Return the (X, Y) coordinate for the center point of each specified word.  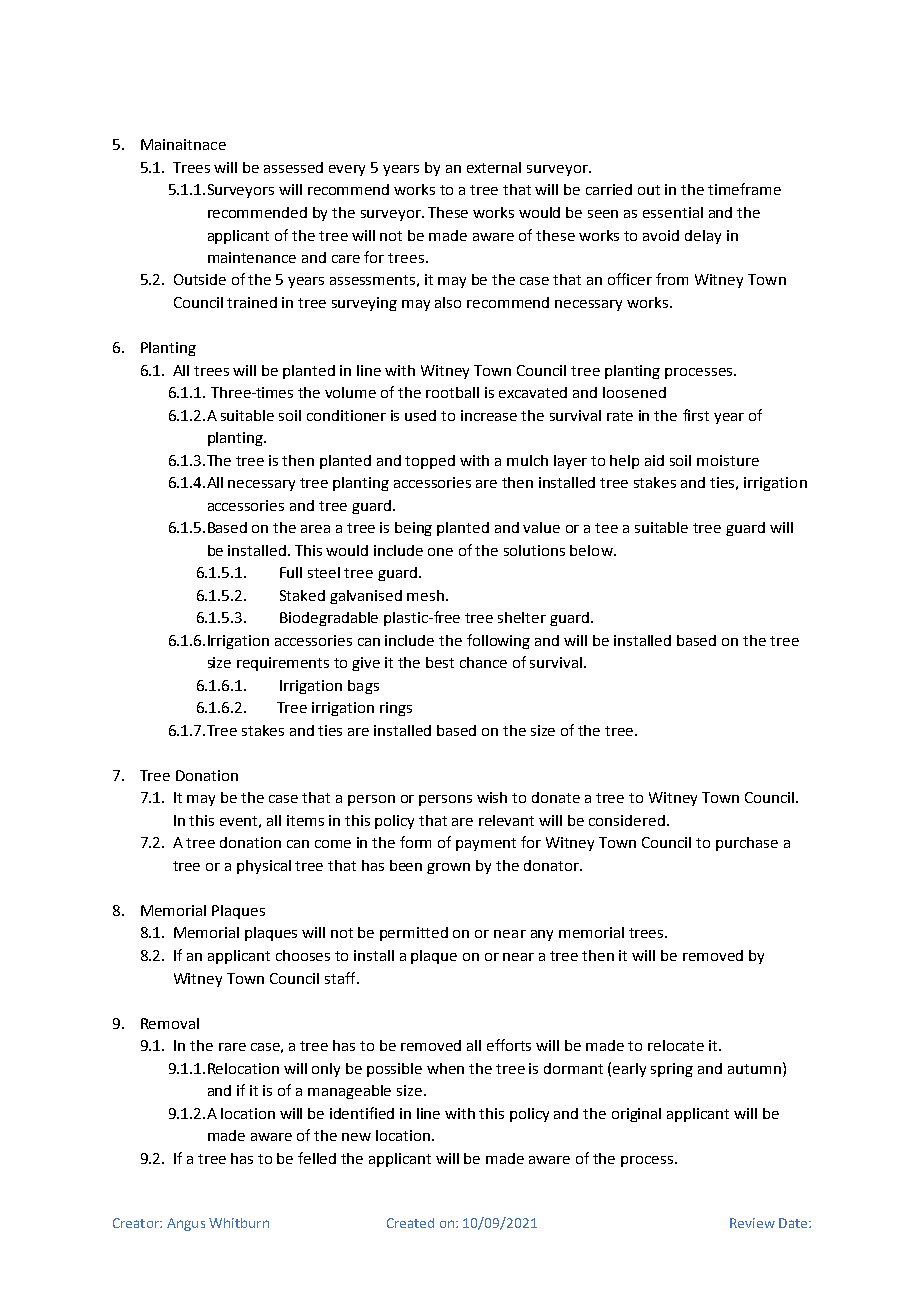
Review (752, 1223)
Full (291, 572)
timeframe (744, 189)
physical (264, 867)
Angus (186, 1224)
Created (410, 1223)
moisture (728, 460)
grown (448, 868)
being (413, 529)
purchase (747, 844)
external (494, 167)
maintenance (252, 257)
